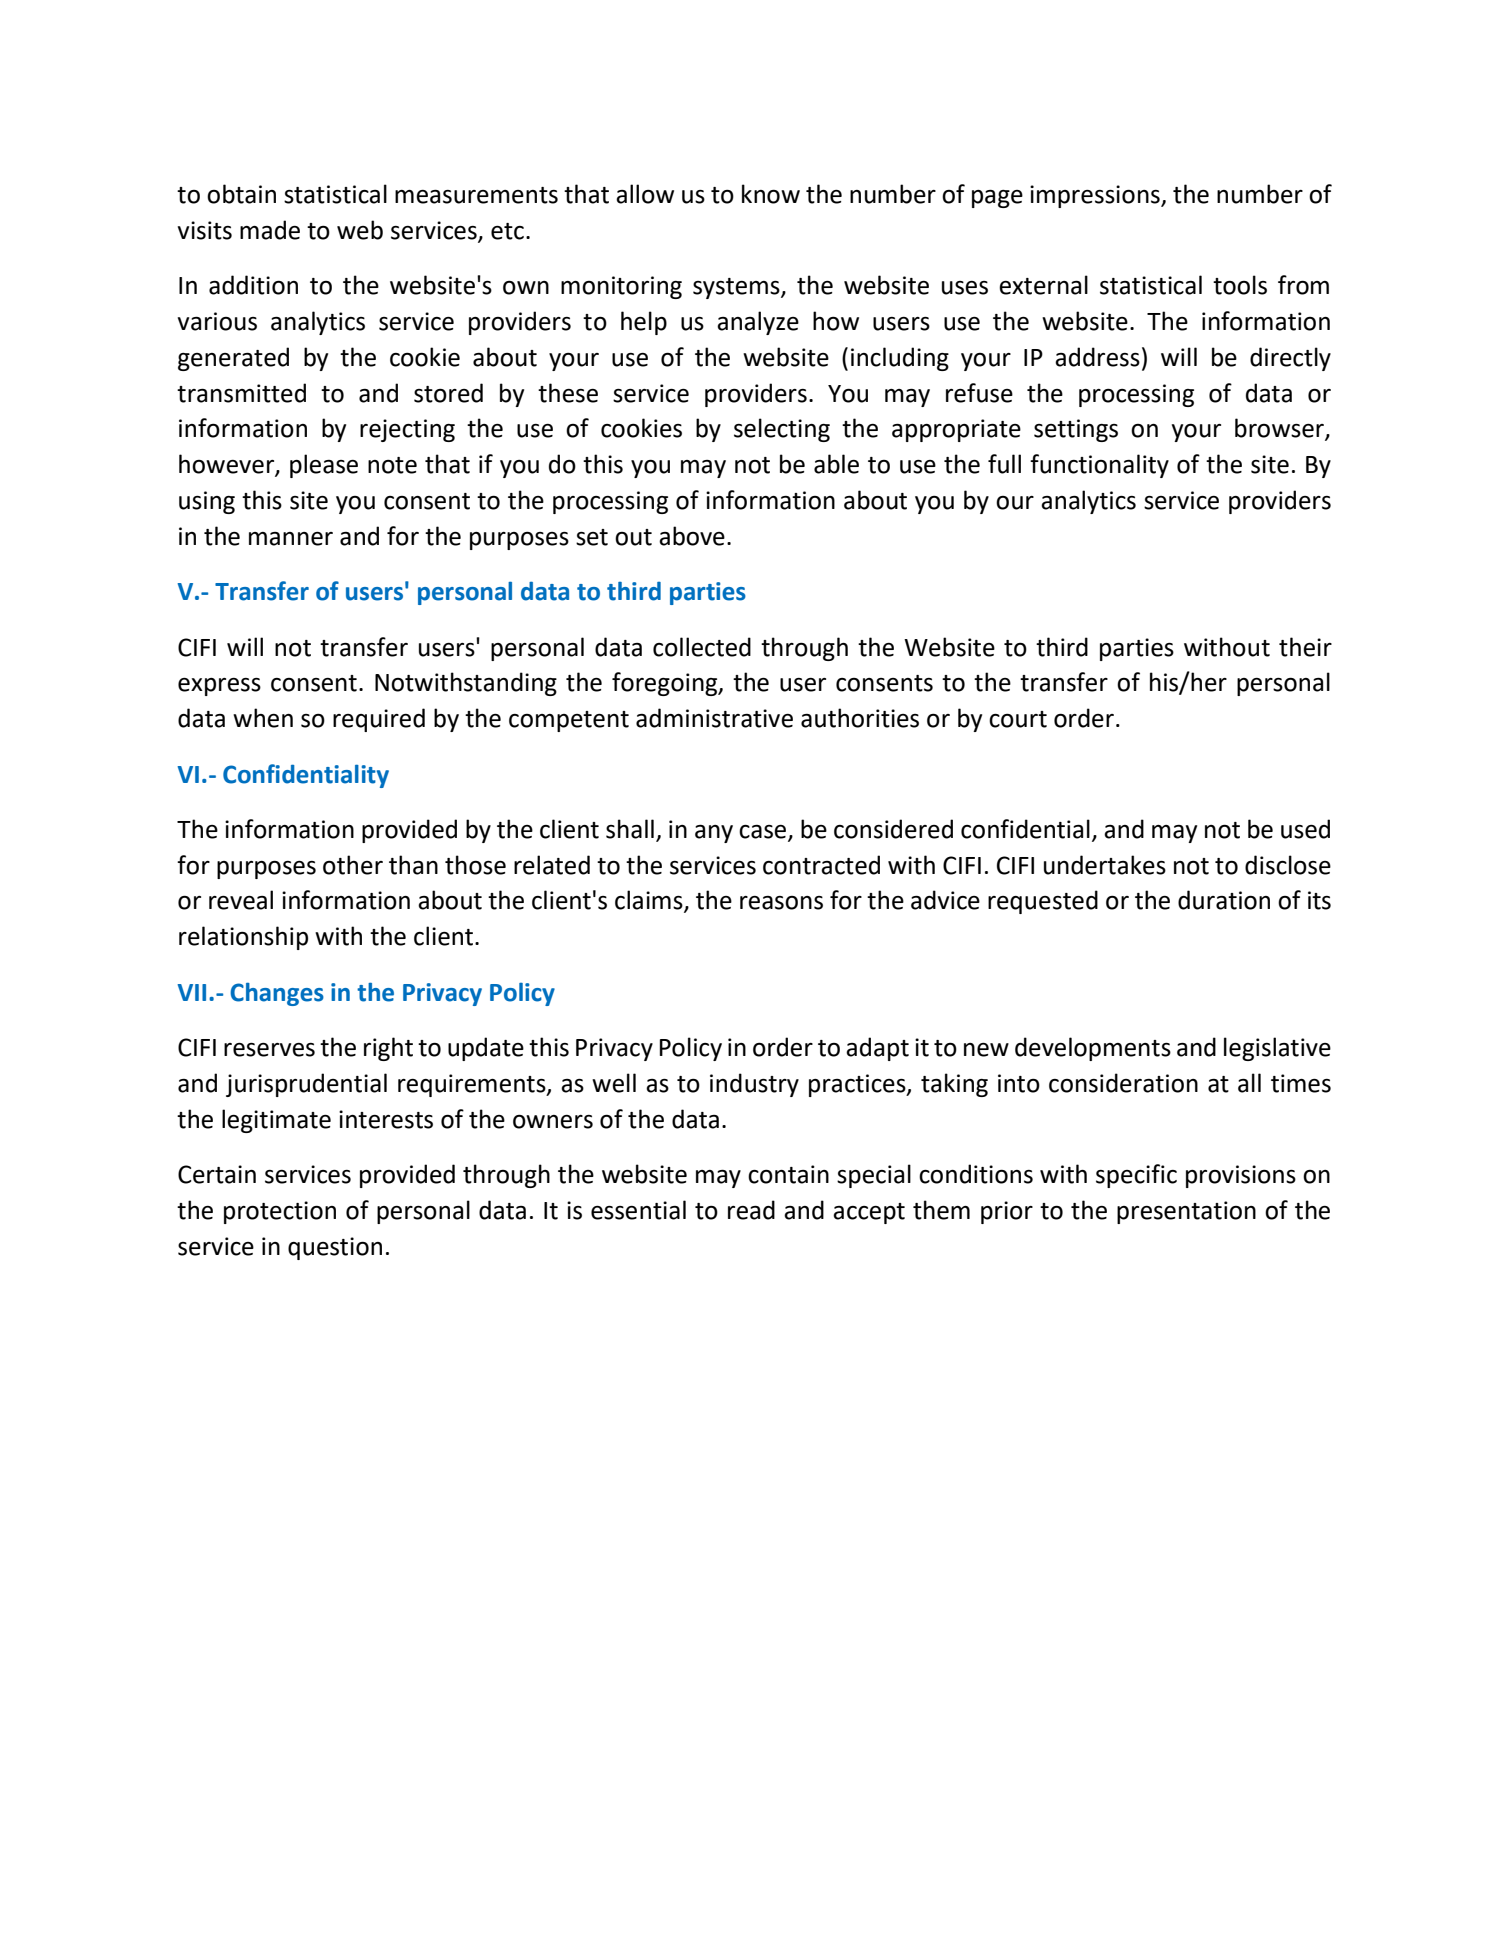 The height and width of the screenshot is (1953, 1509). I want to click on made, so click(270, 230).
